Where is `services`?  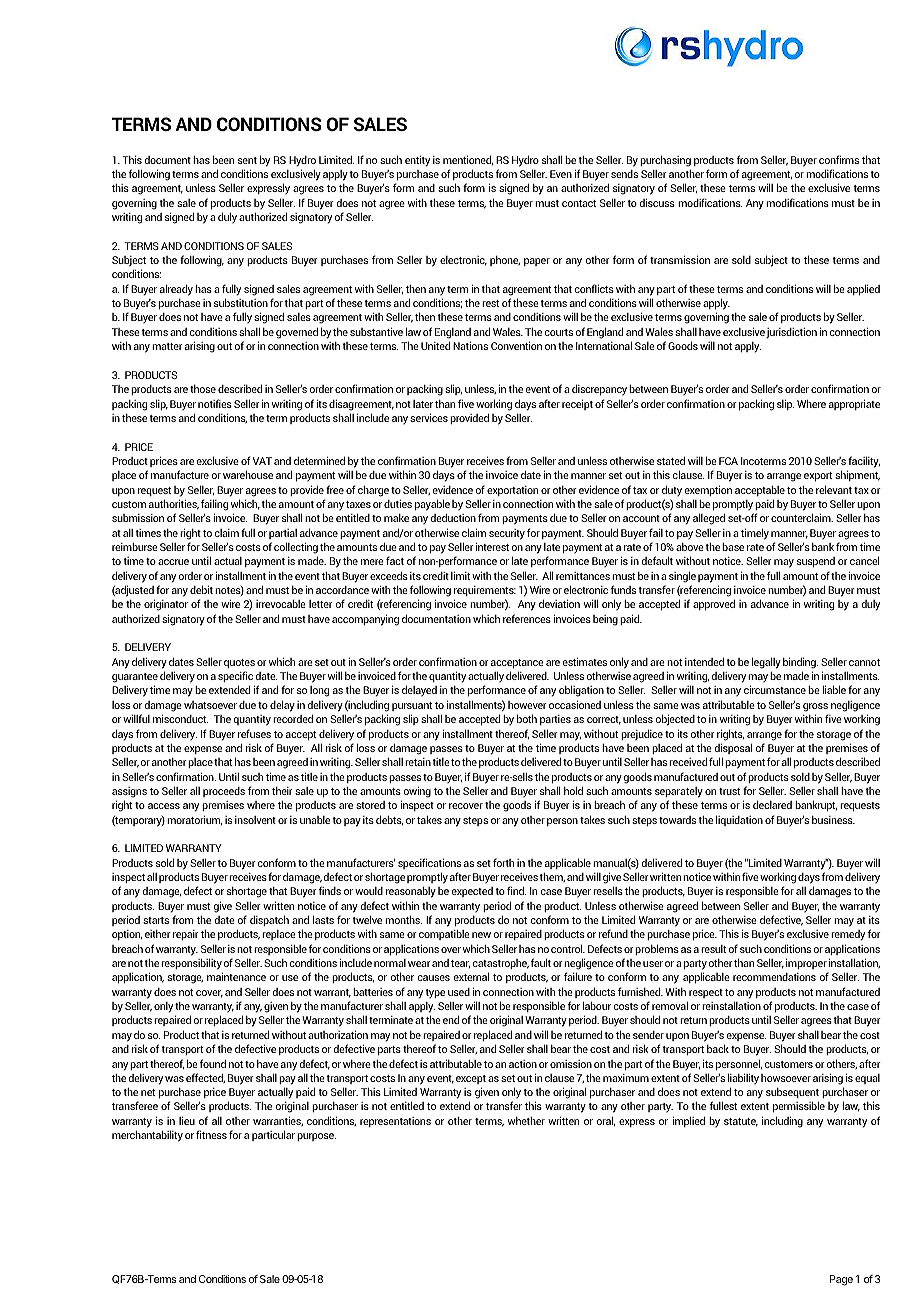
services is located at coordinates (429, 417).
